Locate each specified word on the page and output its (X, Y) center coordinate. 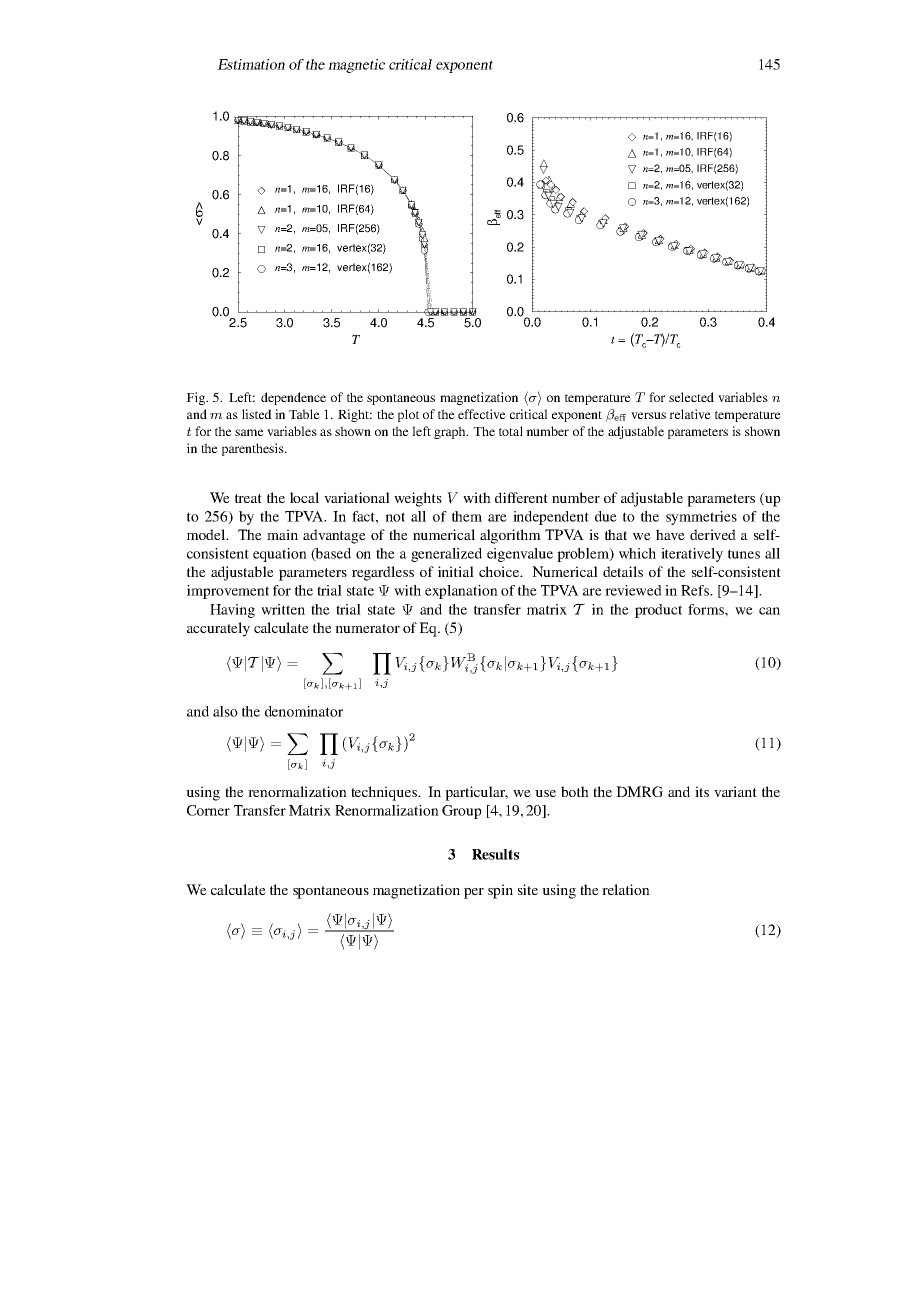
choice (500, 571)
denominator (304, 711)
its (702, 791)
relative (690, 414)
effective (482, 414)
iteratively (692, 555)
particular (476, 793)
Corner (208, 810)
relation (626, 889)
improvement (228, 592)
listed (257, 414)
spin (500, 891)
